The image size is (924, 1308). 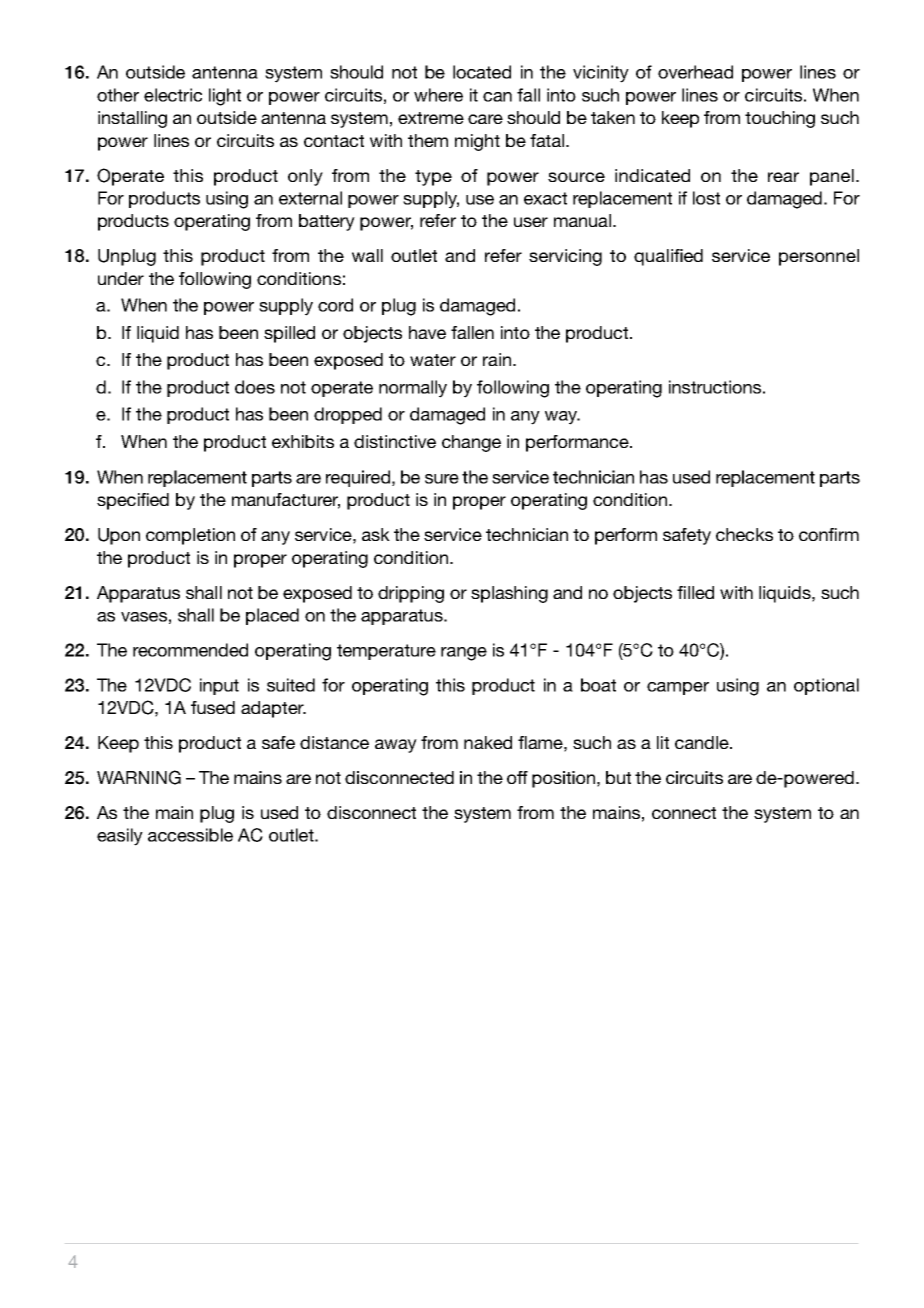 What do you see at coordinates (618, 777) in the document?
I see `but` at bounding box center [618, 777].
